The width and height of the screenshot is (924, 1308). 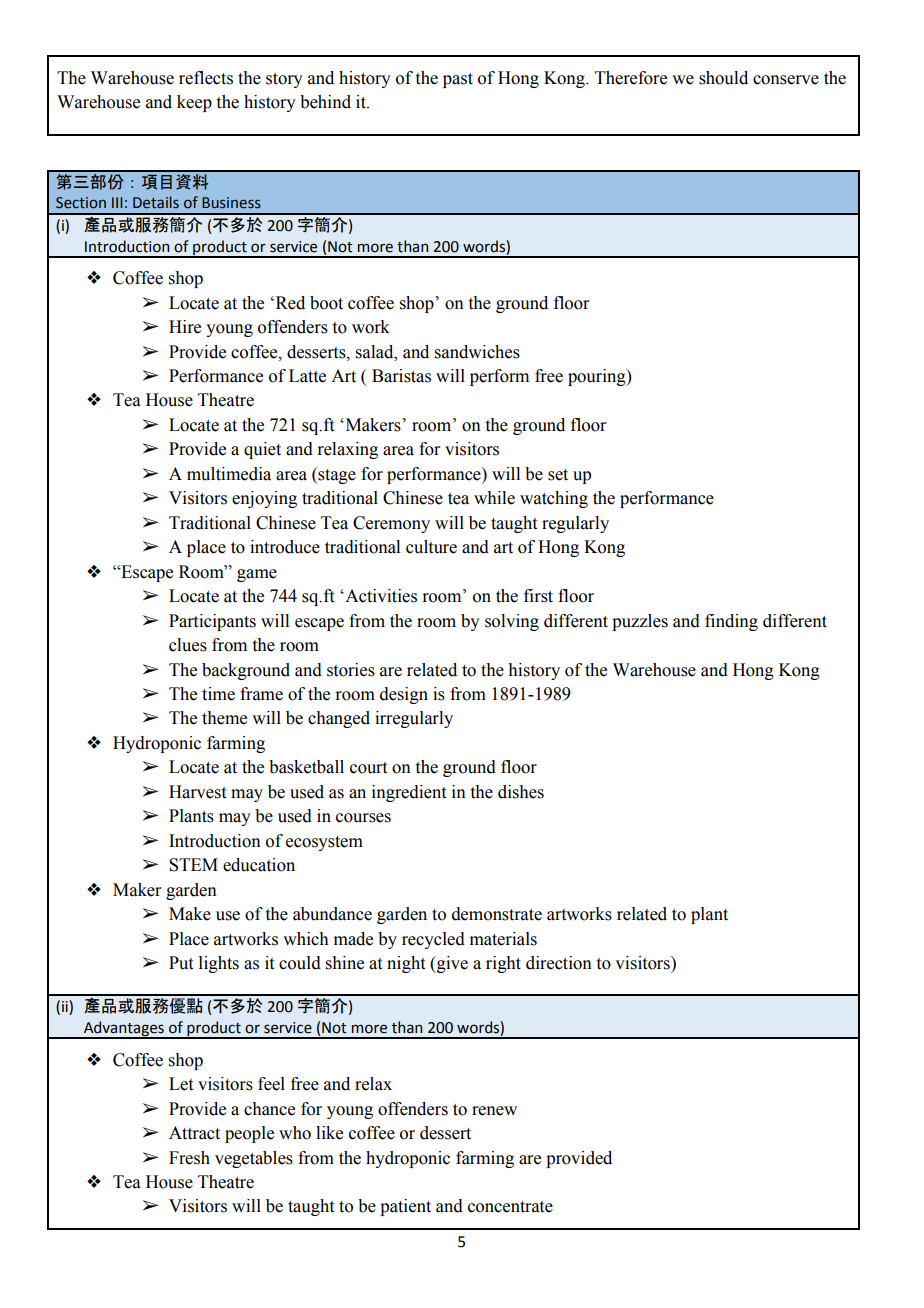 I want to click on patient, so click(x=405, y=1207).
